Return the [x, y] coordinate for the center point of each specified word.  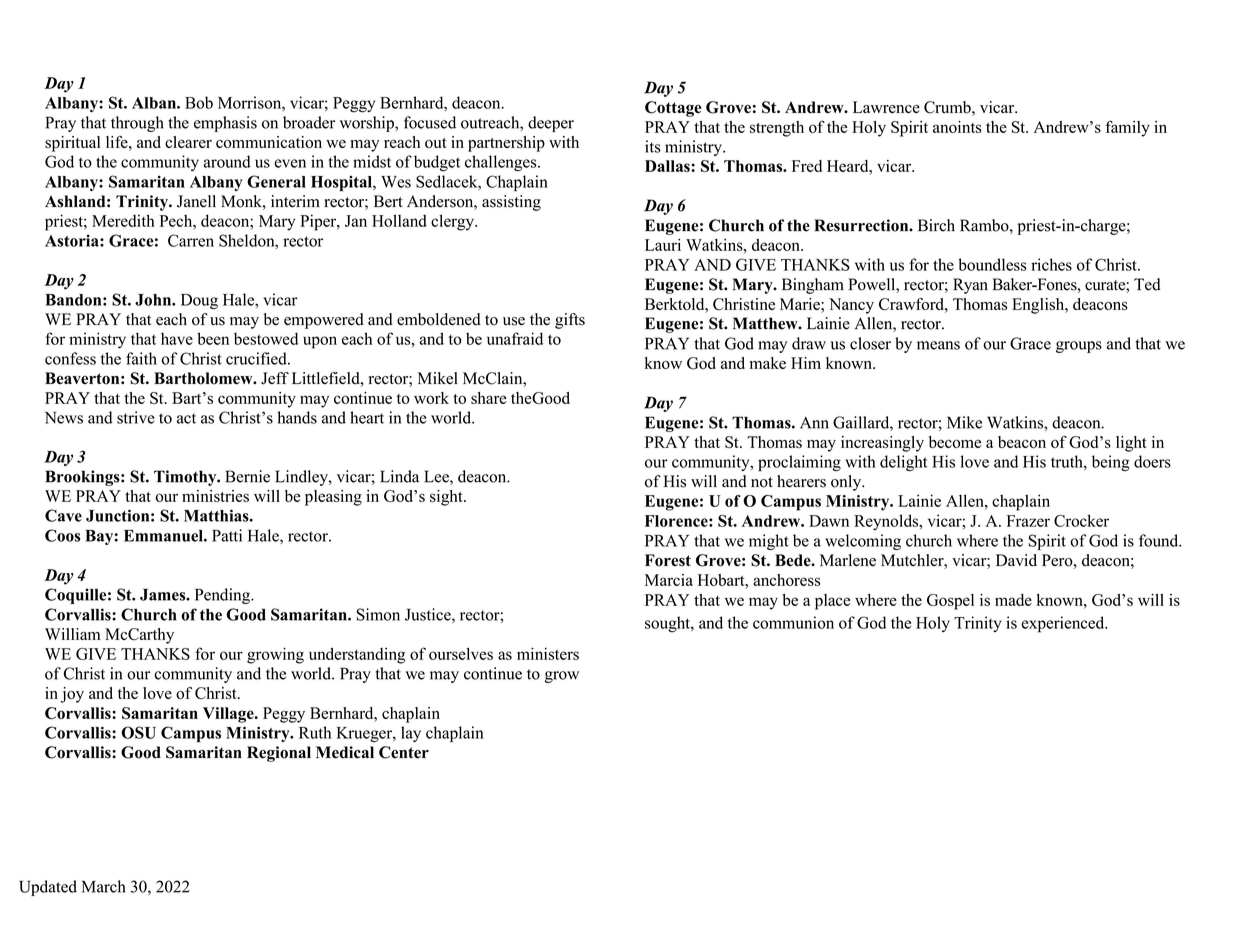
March [104, 886]
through [137, 124]
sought [668, 624]
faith [141, 358]
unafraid [515, 338]
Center [404, 752]
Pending [223, 596]
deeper [551, 124]
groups [1079, 347]
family [1127, 128]
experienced [1064, 624]
